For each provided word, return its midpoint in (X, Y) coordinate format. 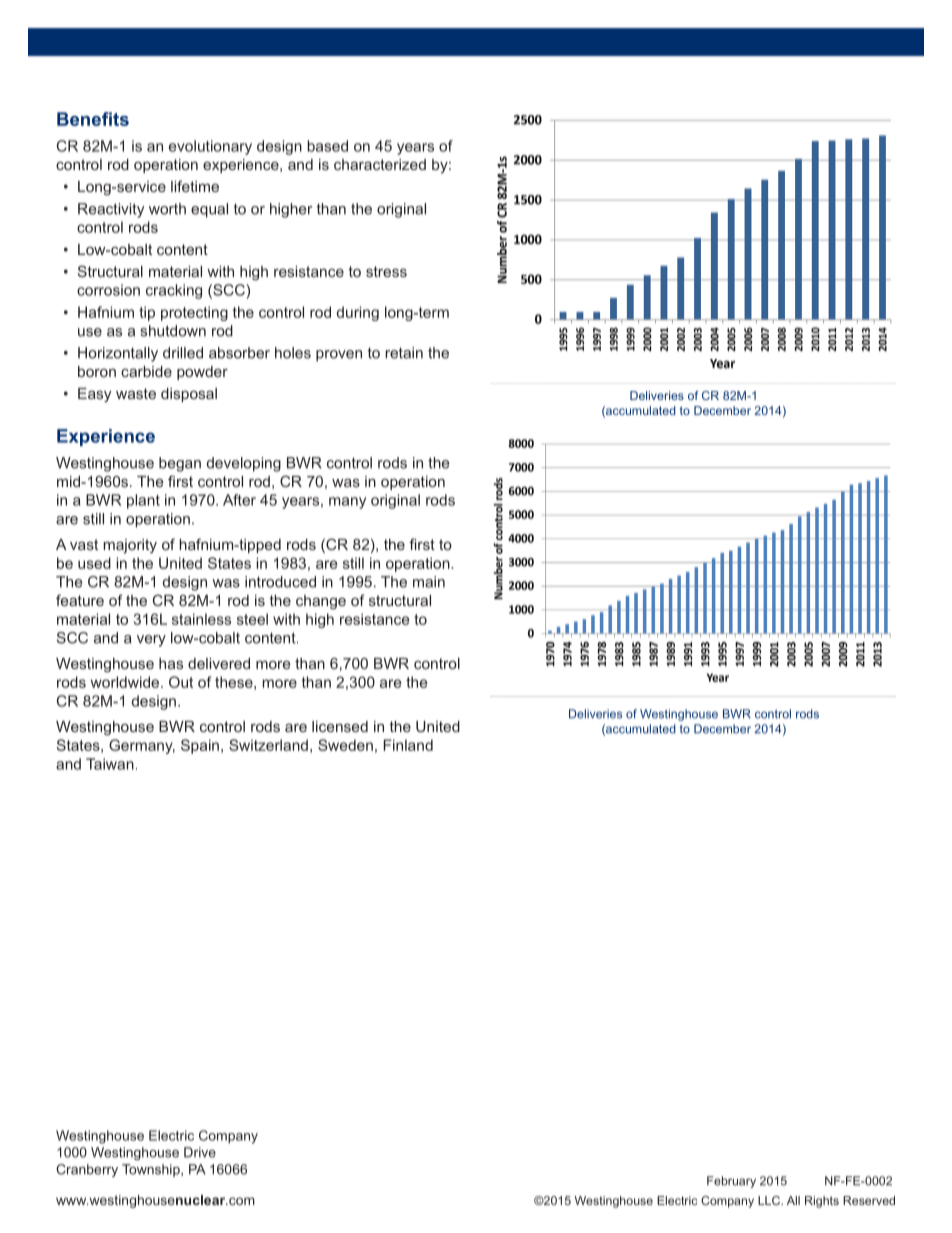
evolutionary (210, 147)
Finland (408, 745)
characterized (380, 164)
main (429, 582)
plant (143, 501)
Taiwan (110, 764)
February (731, 1182)
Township (152, 1170)
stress (386, 271)
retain (404, 353)
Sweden (345, 745)
